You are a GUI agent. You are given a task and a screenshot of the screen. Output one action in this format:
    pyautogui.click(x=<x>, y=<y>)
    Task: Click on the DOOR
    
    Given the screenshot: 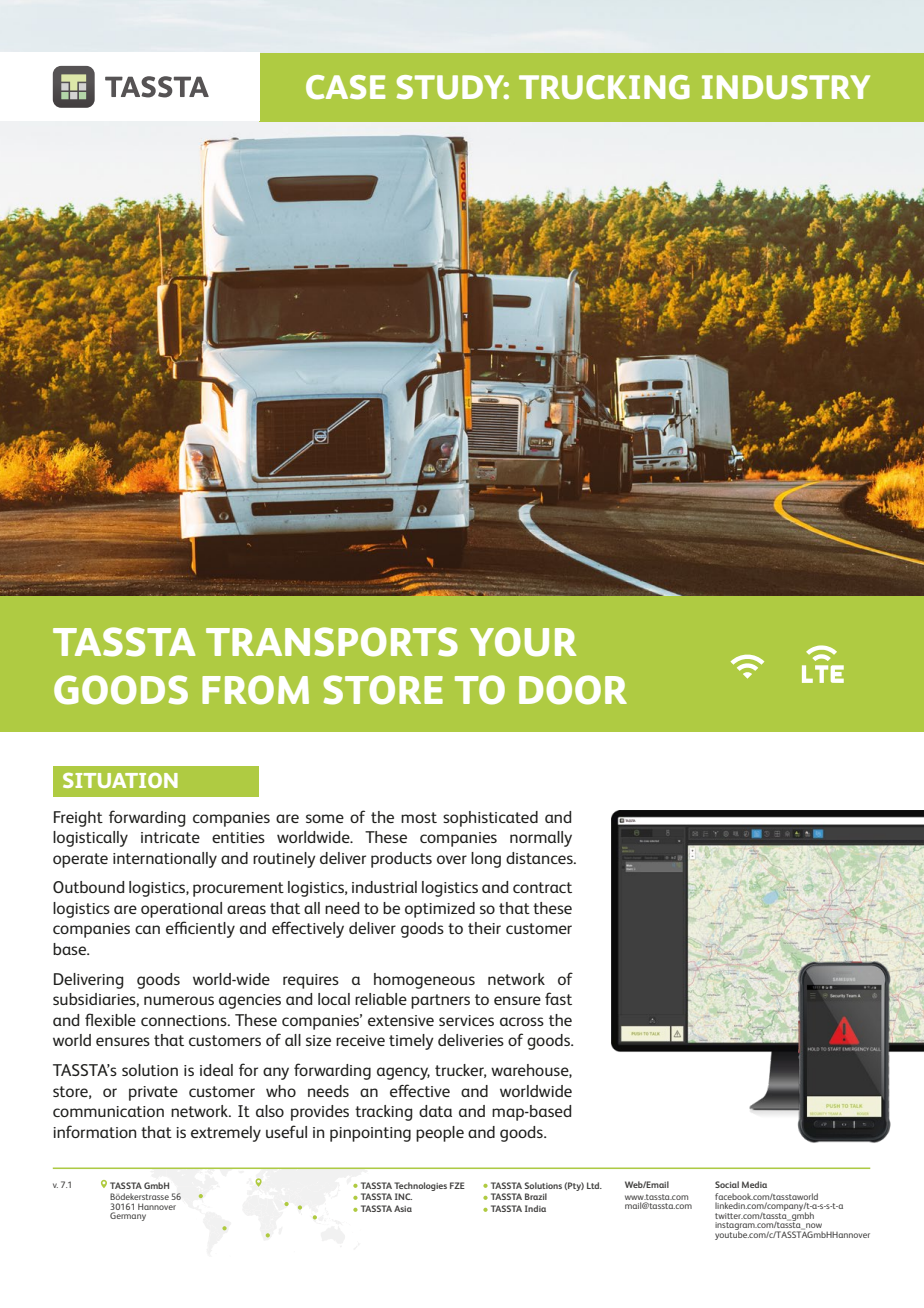 What is the action you would take?
    pyautogui.click(x=573, y=690)
